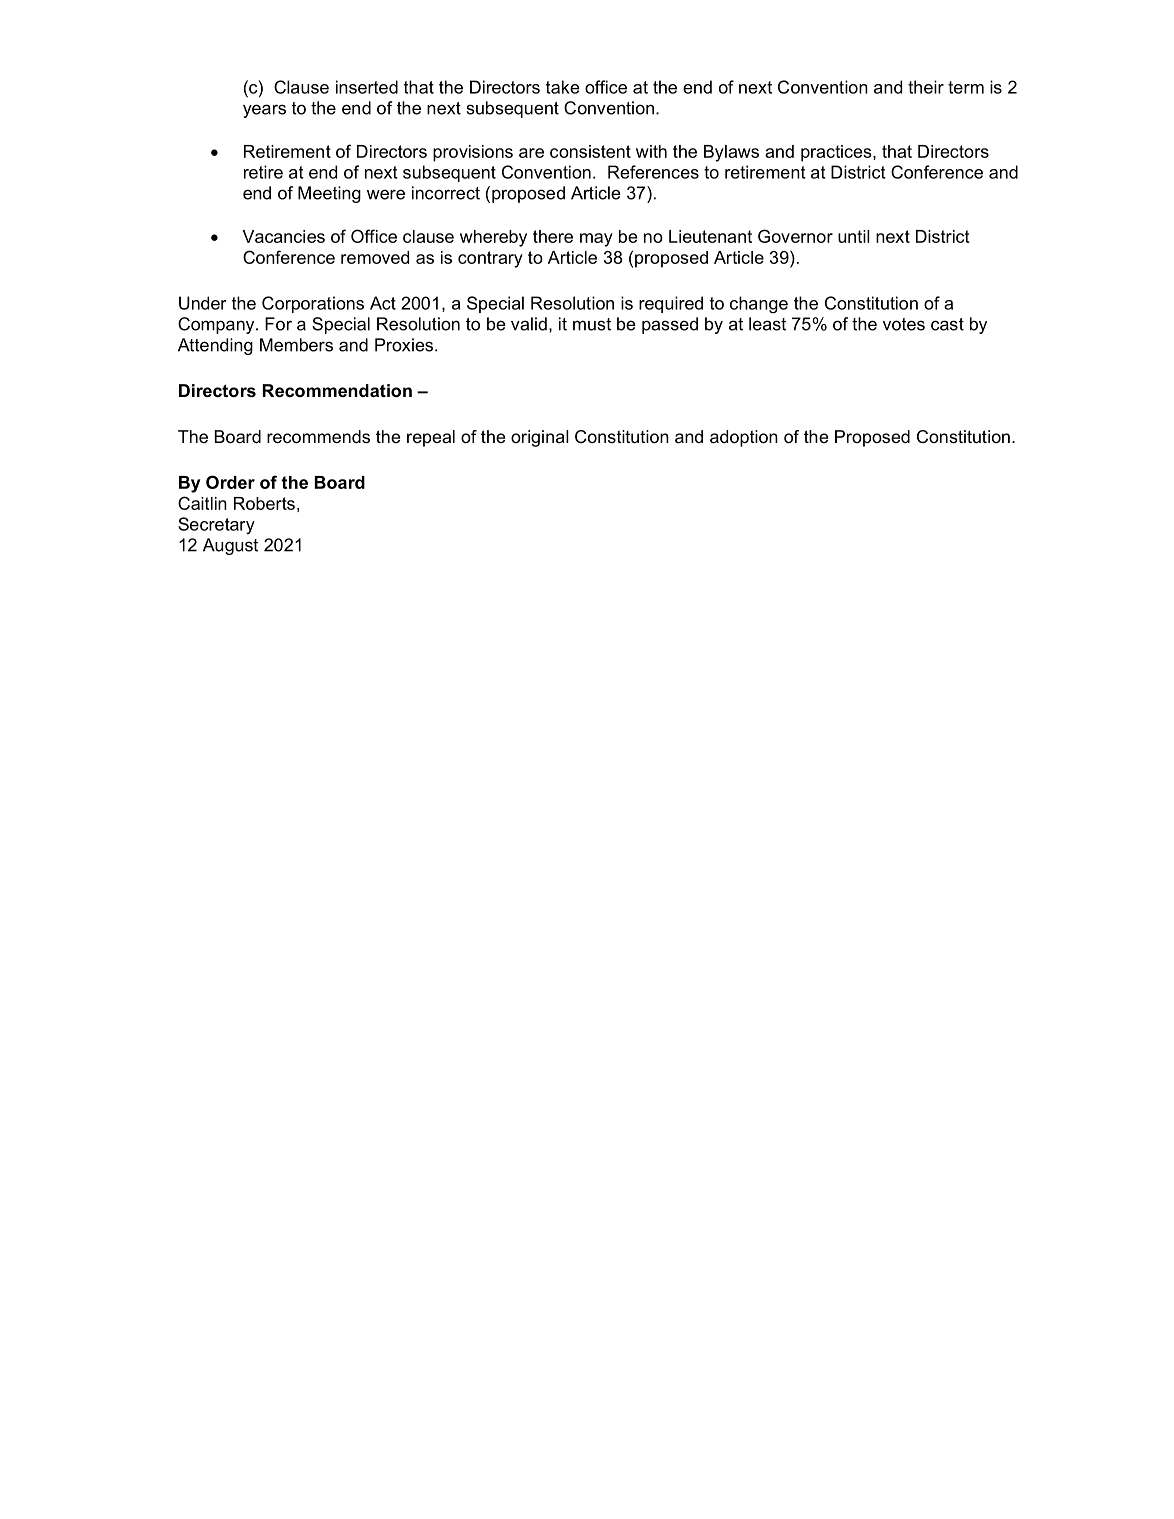 This document has width=1174, height=1519. I want to click on August, so click(230, 546).
